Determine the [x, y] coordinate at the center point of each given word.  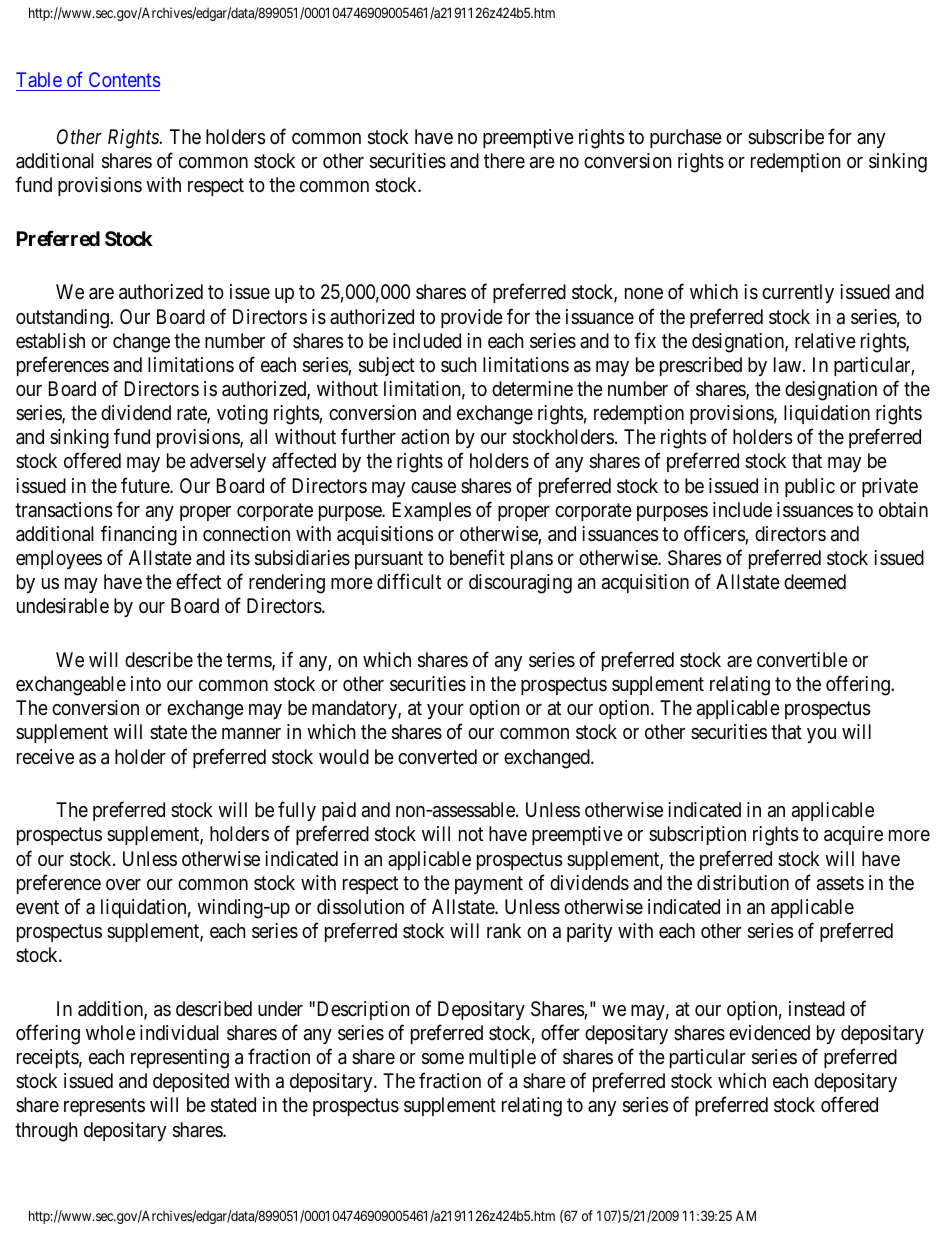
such [458, 364]
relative [825, 341]
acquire [853, 835]
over [123, 884]
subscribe [786, 136]
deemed [815, 581]
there [504, 161]
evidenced [769, 1032]
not [471, 834]
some [443, 1059]
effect [198, 581]
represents [104, 1107]
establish [50, 341]
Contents [124, 79]
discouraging [520, 584]
